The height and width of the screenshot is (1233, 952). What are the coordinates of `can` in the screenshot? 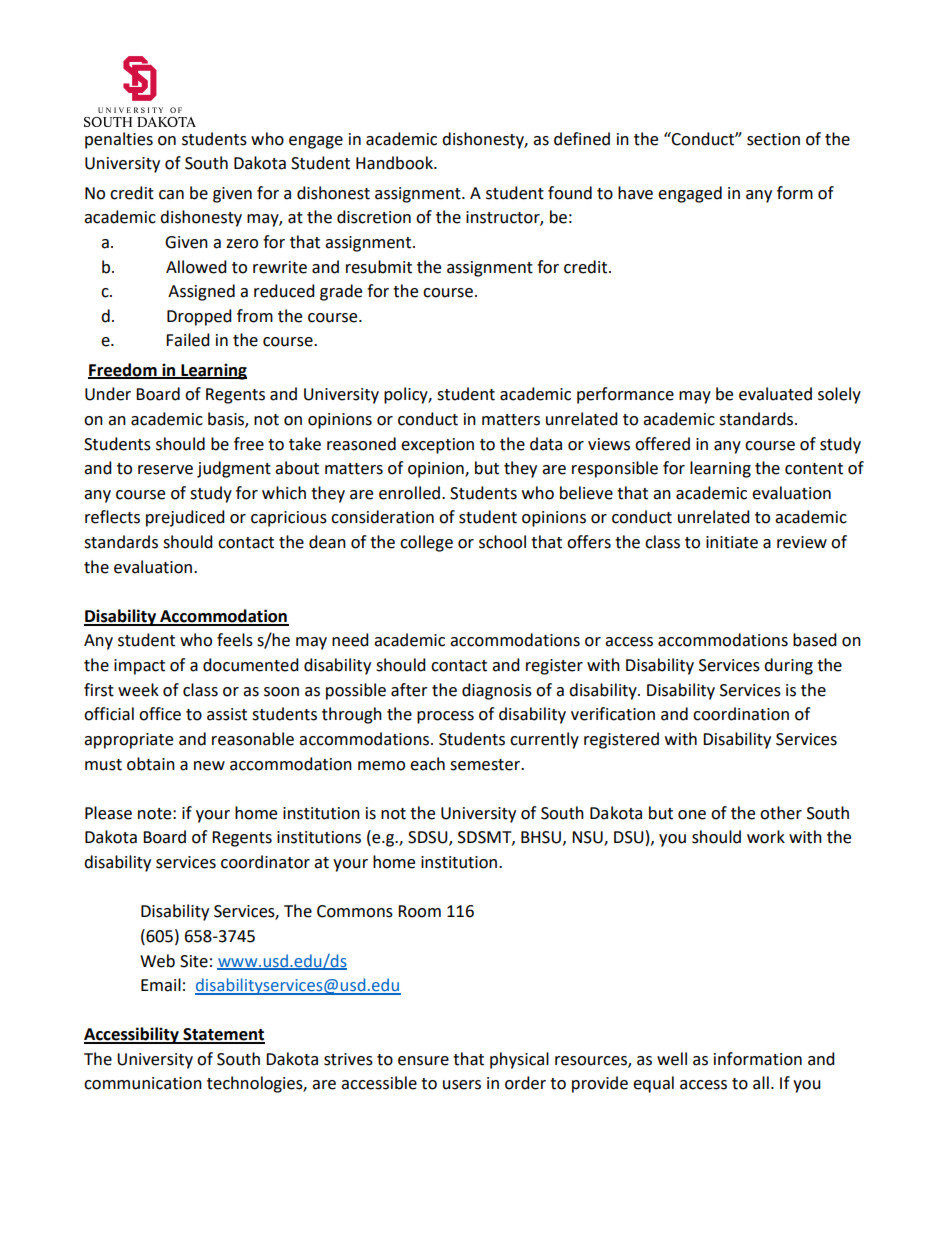 It's located at (171, 195).
